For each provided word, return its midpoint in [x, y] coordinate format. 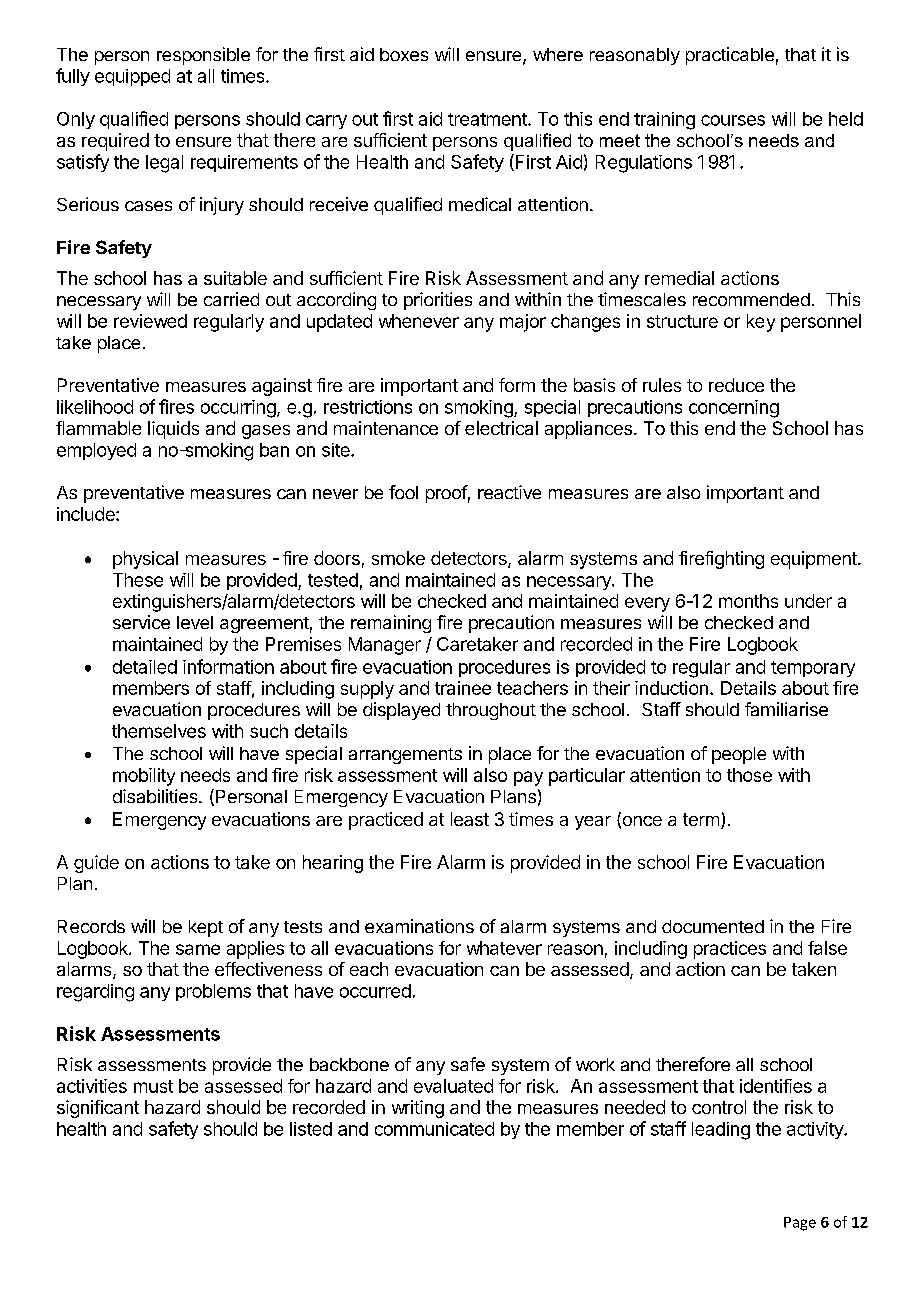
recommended [751, 299]
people [739, 755]
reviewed [150, 321]
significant [98, 1109]
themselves [159, 731]
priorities [438, 301]
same [198, 949]
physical [145, 560]
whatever [504, 948]
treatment [488, 119]
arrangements [405, 756]
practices [730, 950]
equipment [815, 560]
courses [733, 120]
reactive [509, 492]
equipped [132, 77]
